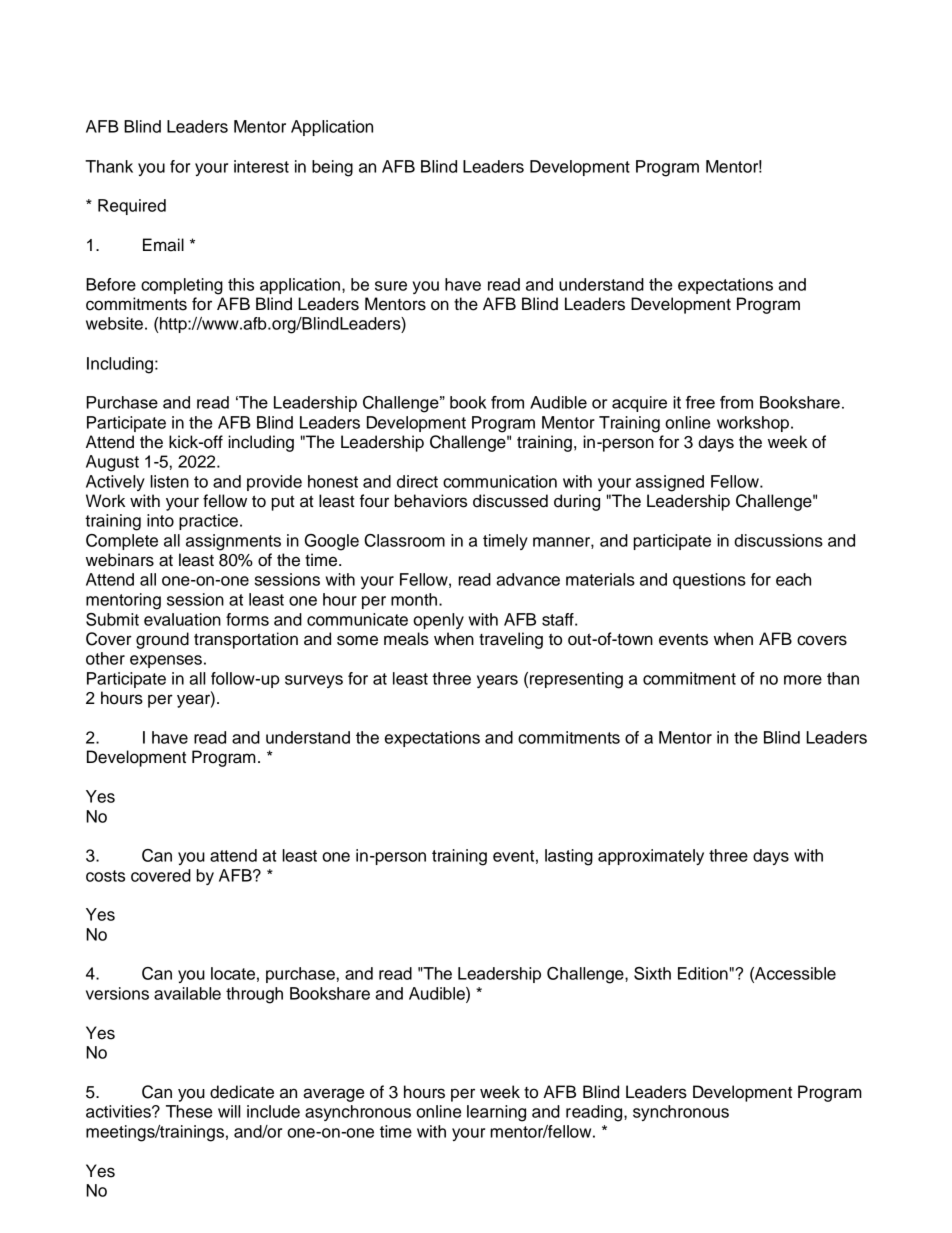 The width and height of the page is (952, 1233). I want to click on being, so click(332, 168).
